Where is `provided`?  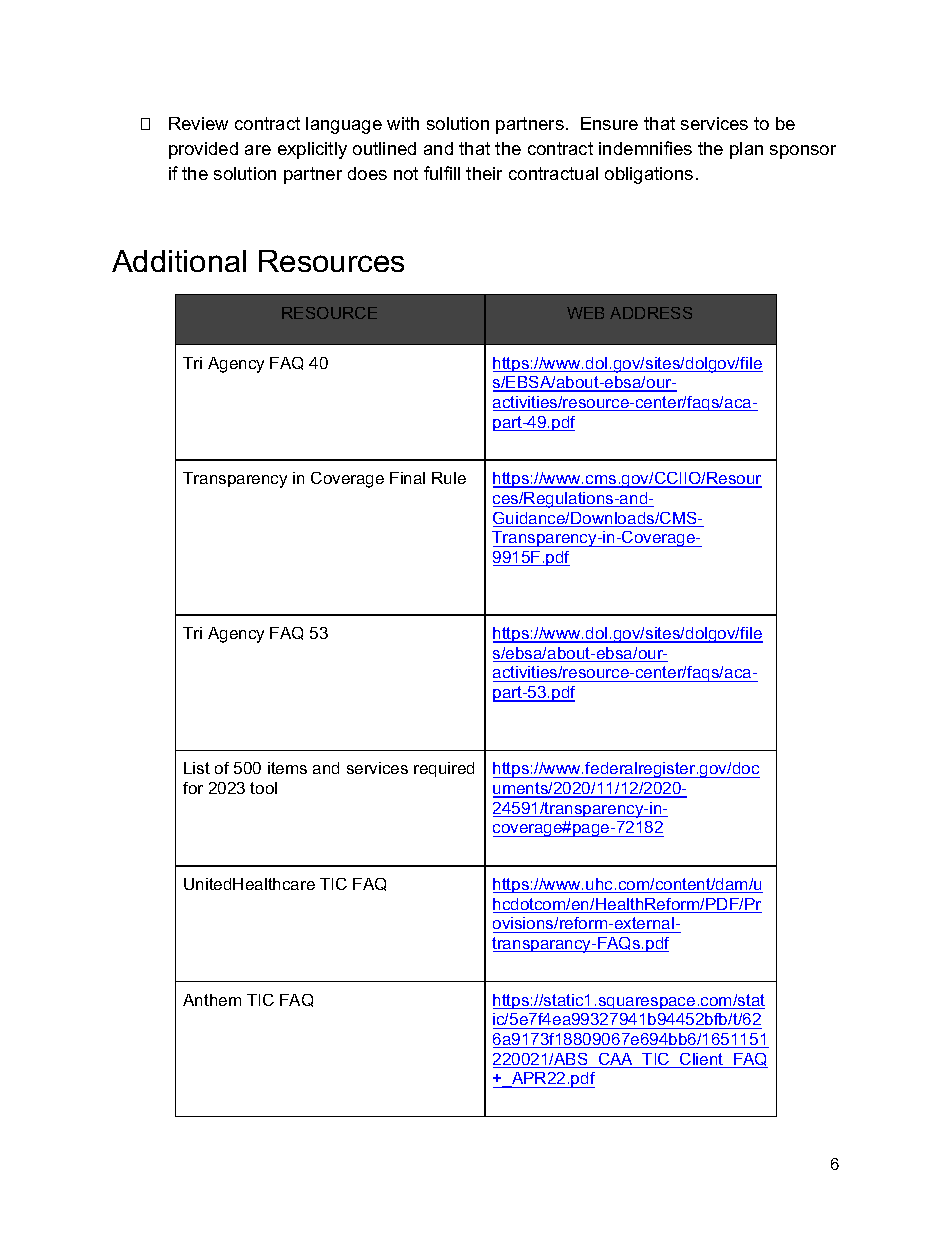 provided is located at coordinates (203, 150).
